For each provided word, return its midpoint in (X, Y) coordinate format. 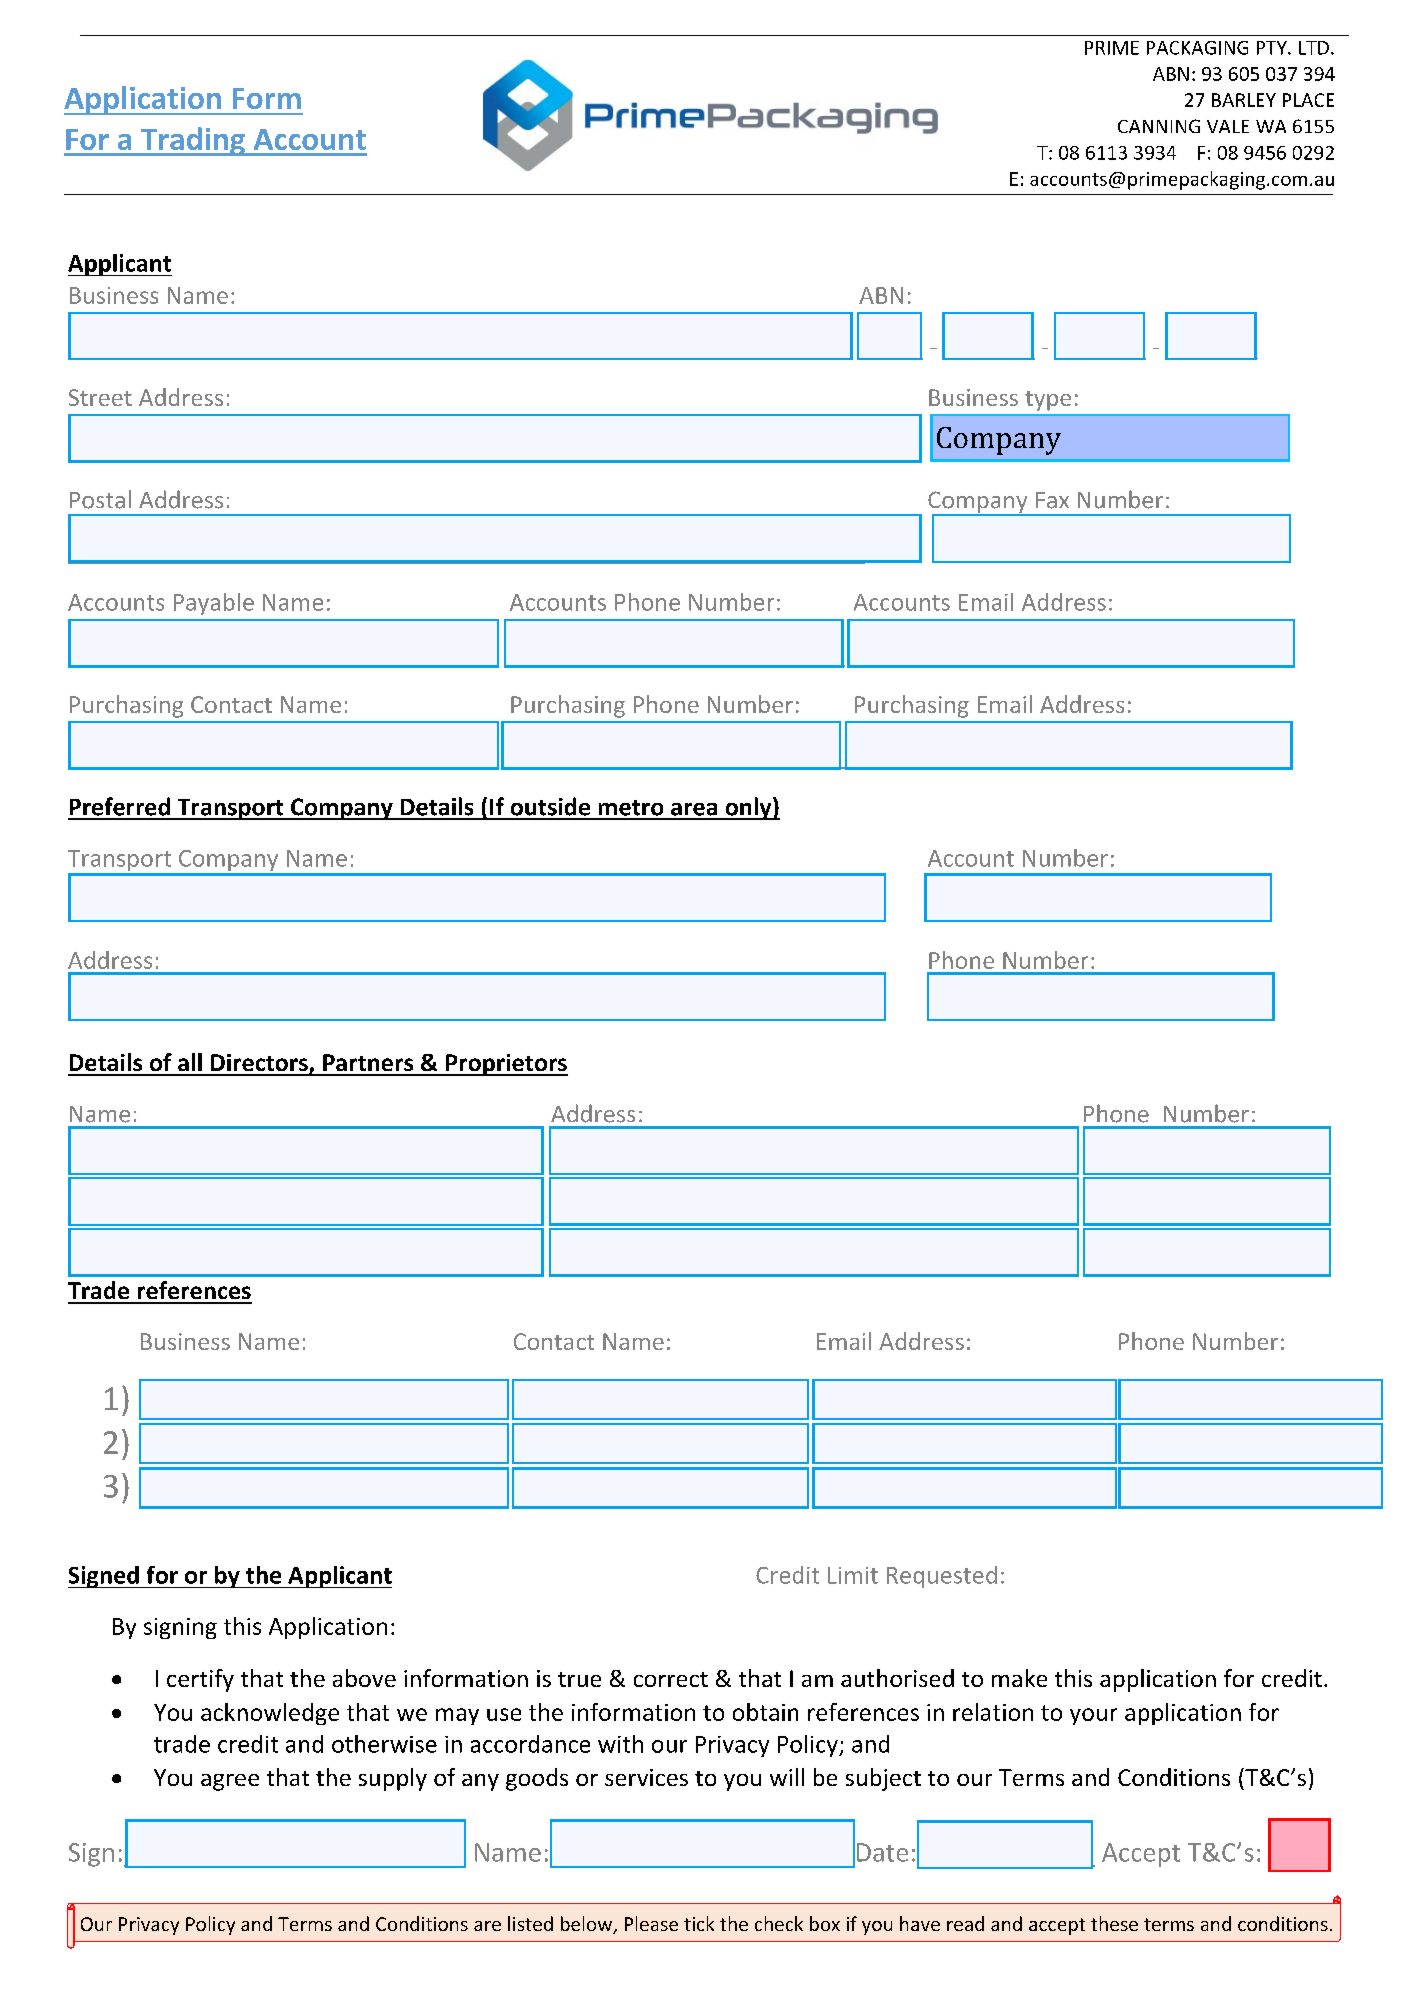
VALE (1228, 126)
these (1114, 1923)
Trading (193, 141)
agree (230, 1782)
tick (699, 1923)
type (1048, 401)
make (1019, 1678)
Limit (853, 1575)
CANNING (1159, 126)
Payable (214, 604)
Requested (942, 1577)
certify (200, 1680)
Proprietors (506, 1065)
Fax (1052, 500)
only (748, 808)
